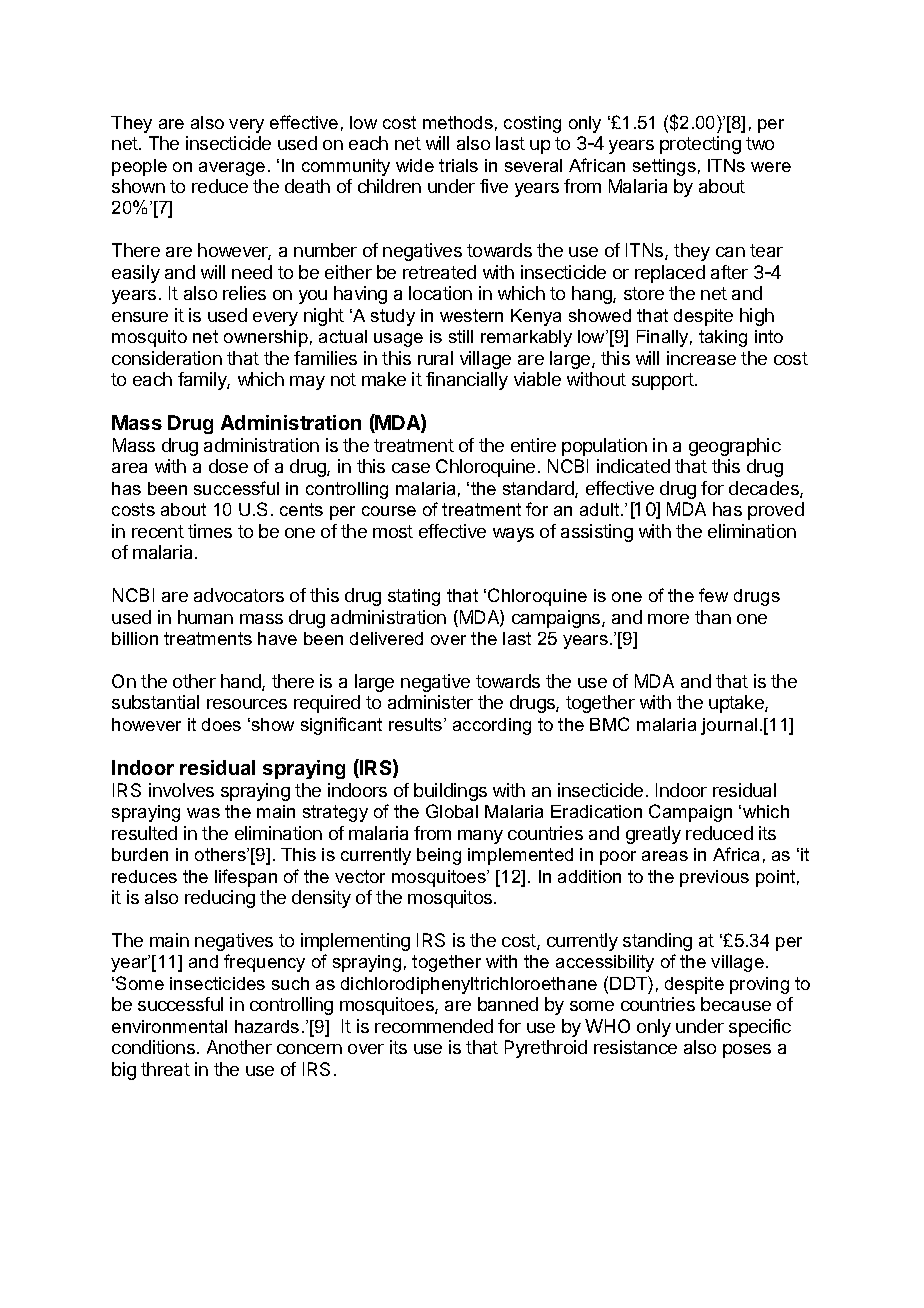 The width and height of the document is (924, 1308). Describe the element at coordinates (221, 724) in the document. I see `does` at that location.
